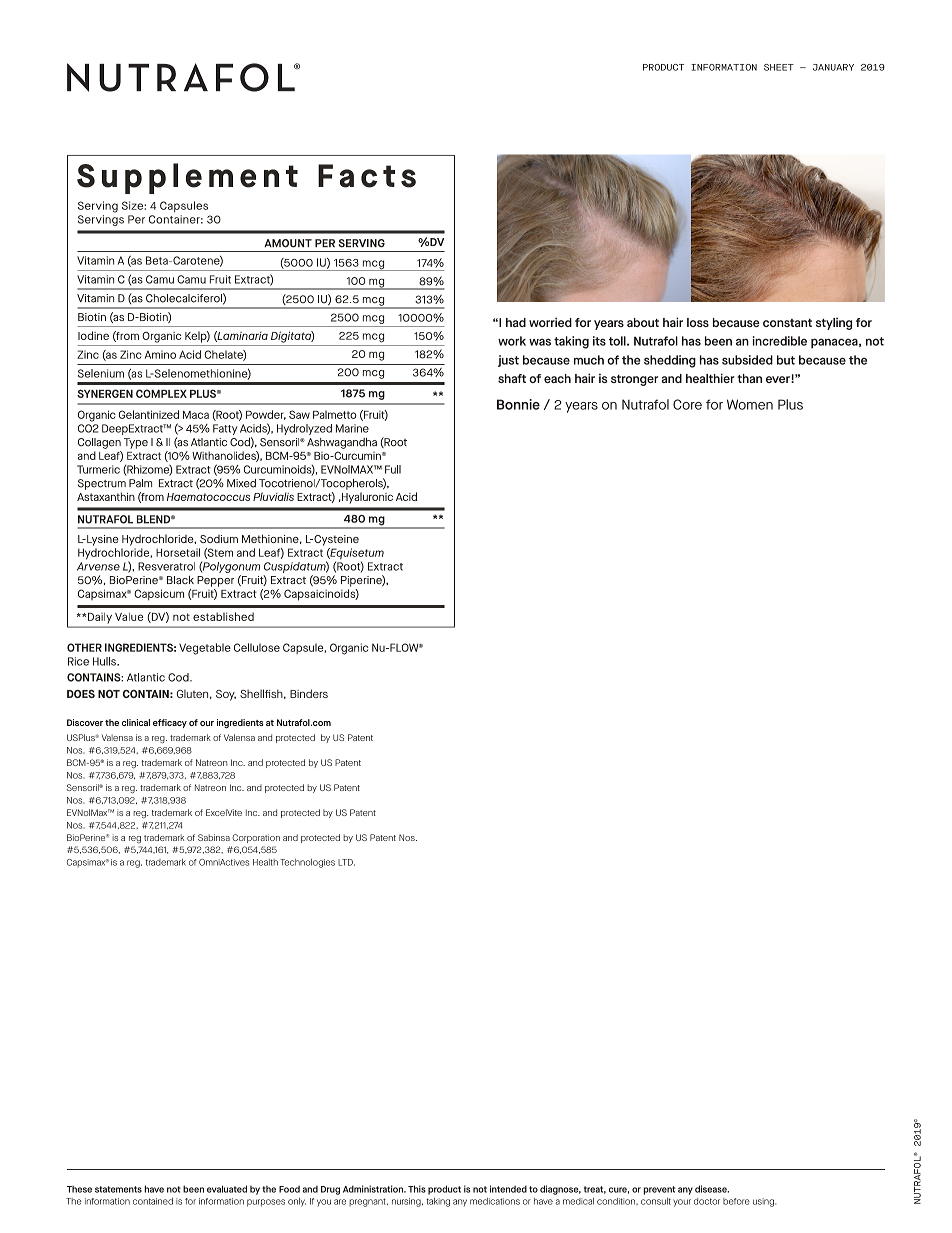 The width and height of the screenshot is (952, 1233). What do you see at coordinates (226, 695) in the screenshot?
I see `Soy` at bounding box center [226, 695].
